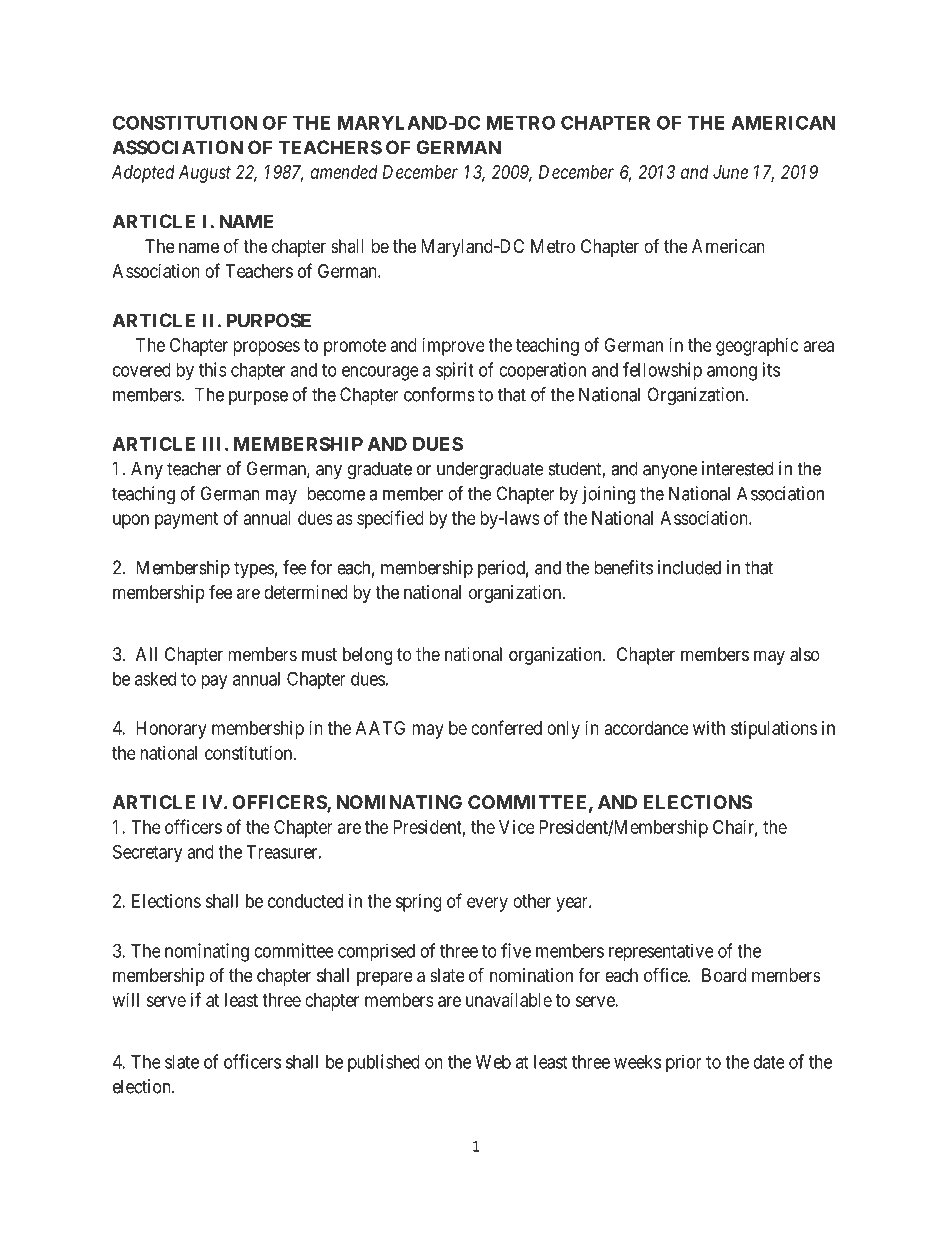 The image size is (952, 1233). Describe the element at coordinates (344, 172) in the document. I see `amended` at that location.
